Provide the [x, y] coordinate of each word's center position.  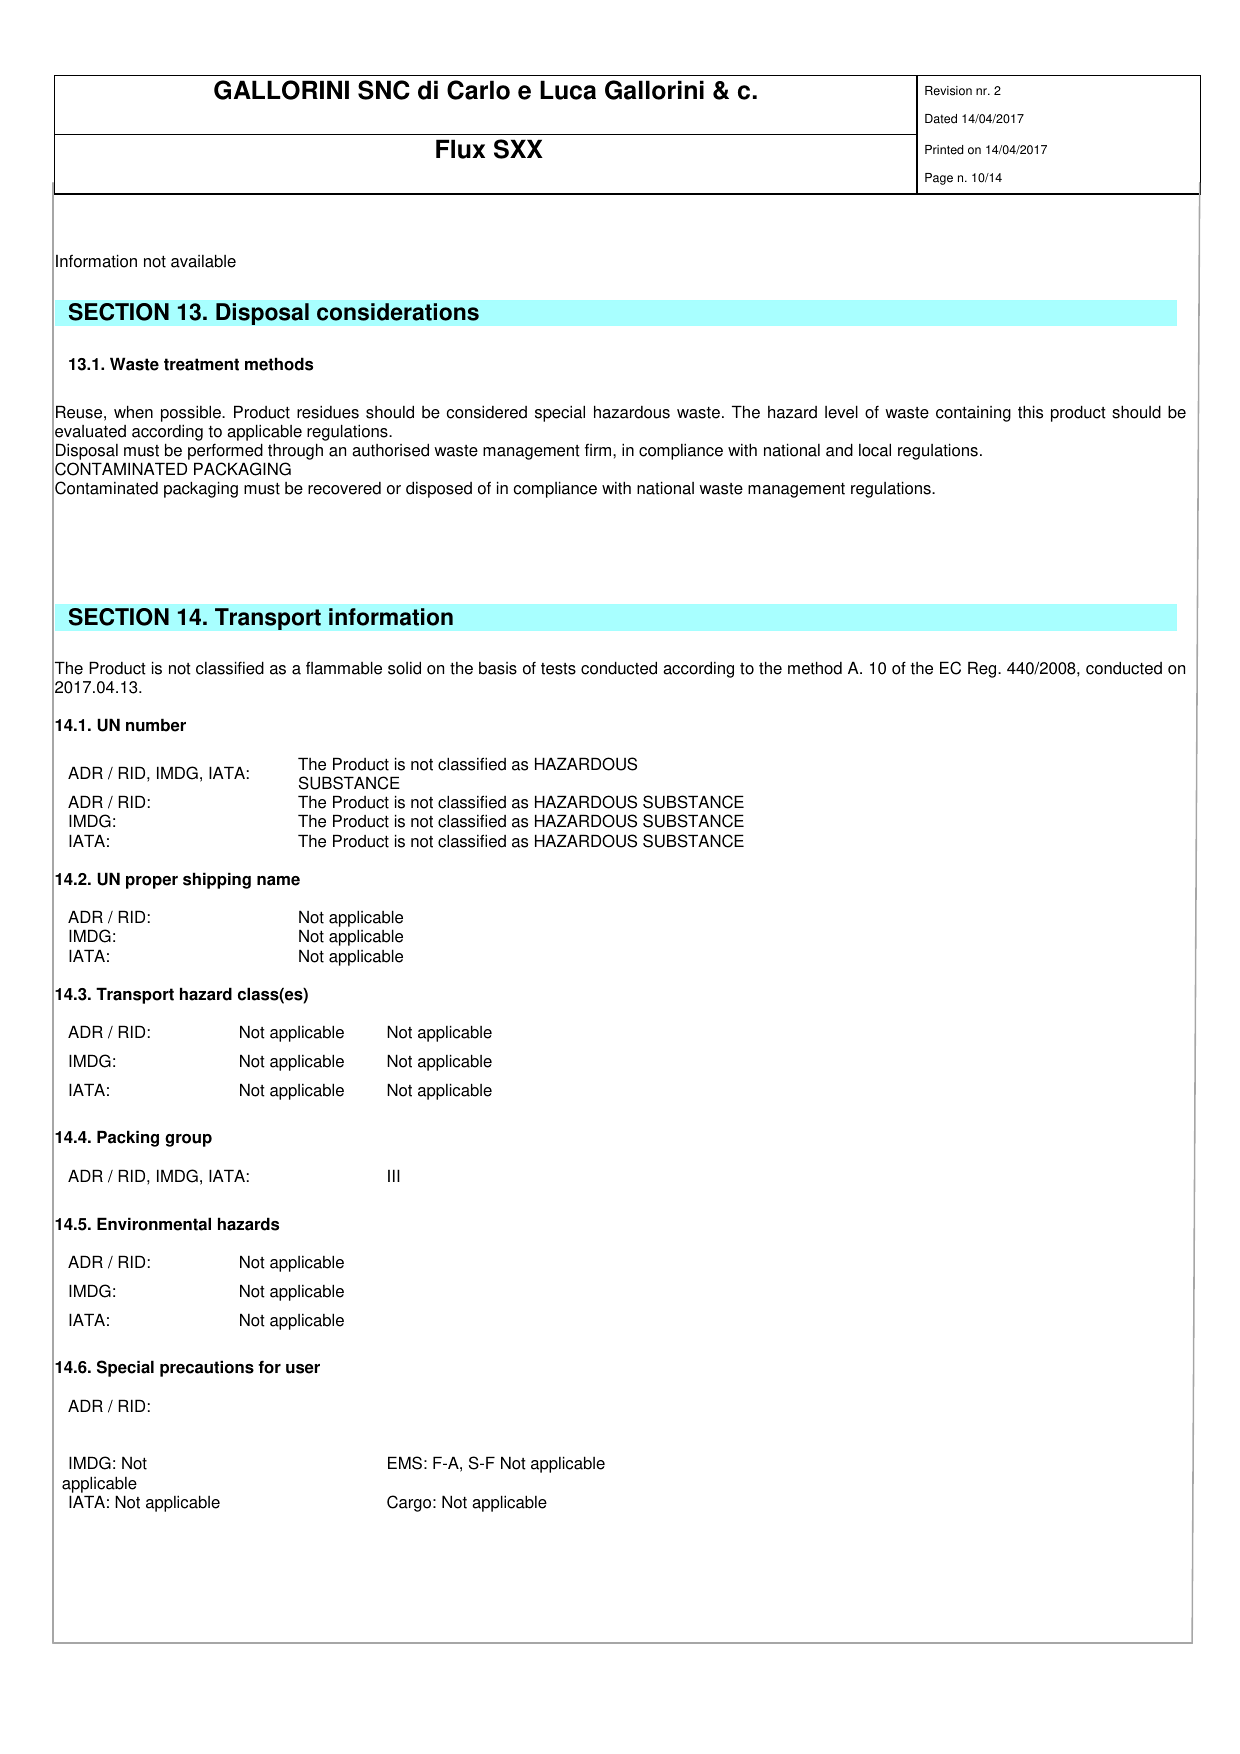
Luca [568, 90]
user [303, 1369]
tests [558, 669]
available [203, 261]
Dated [941, 119]
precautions [207, 1368]
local [875, 450]
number [156, 725]
